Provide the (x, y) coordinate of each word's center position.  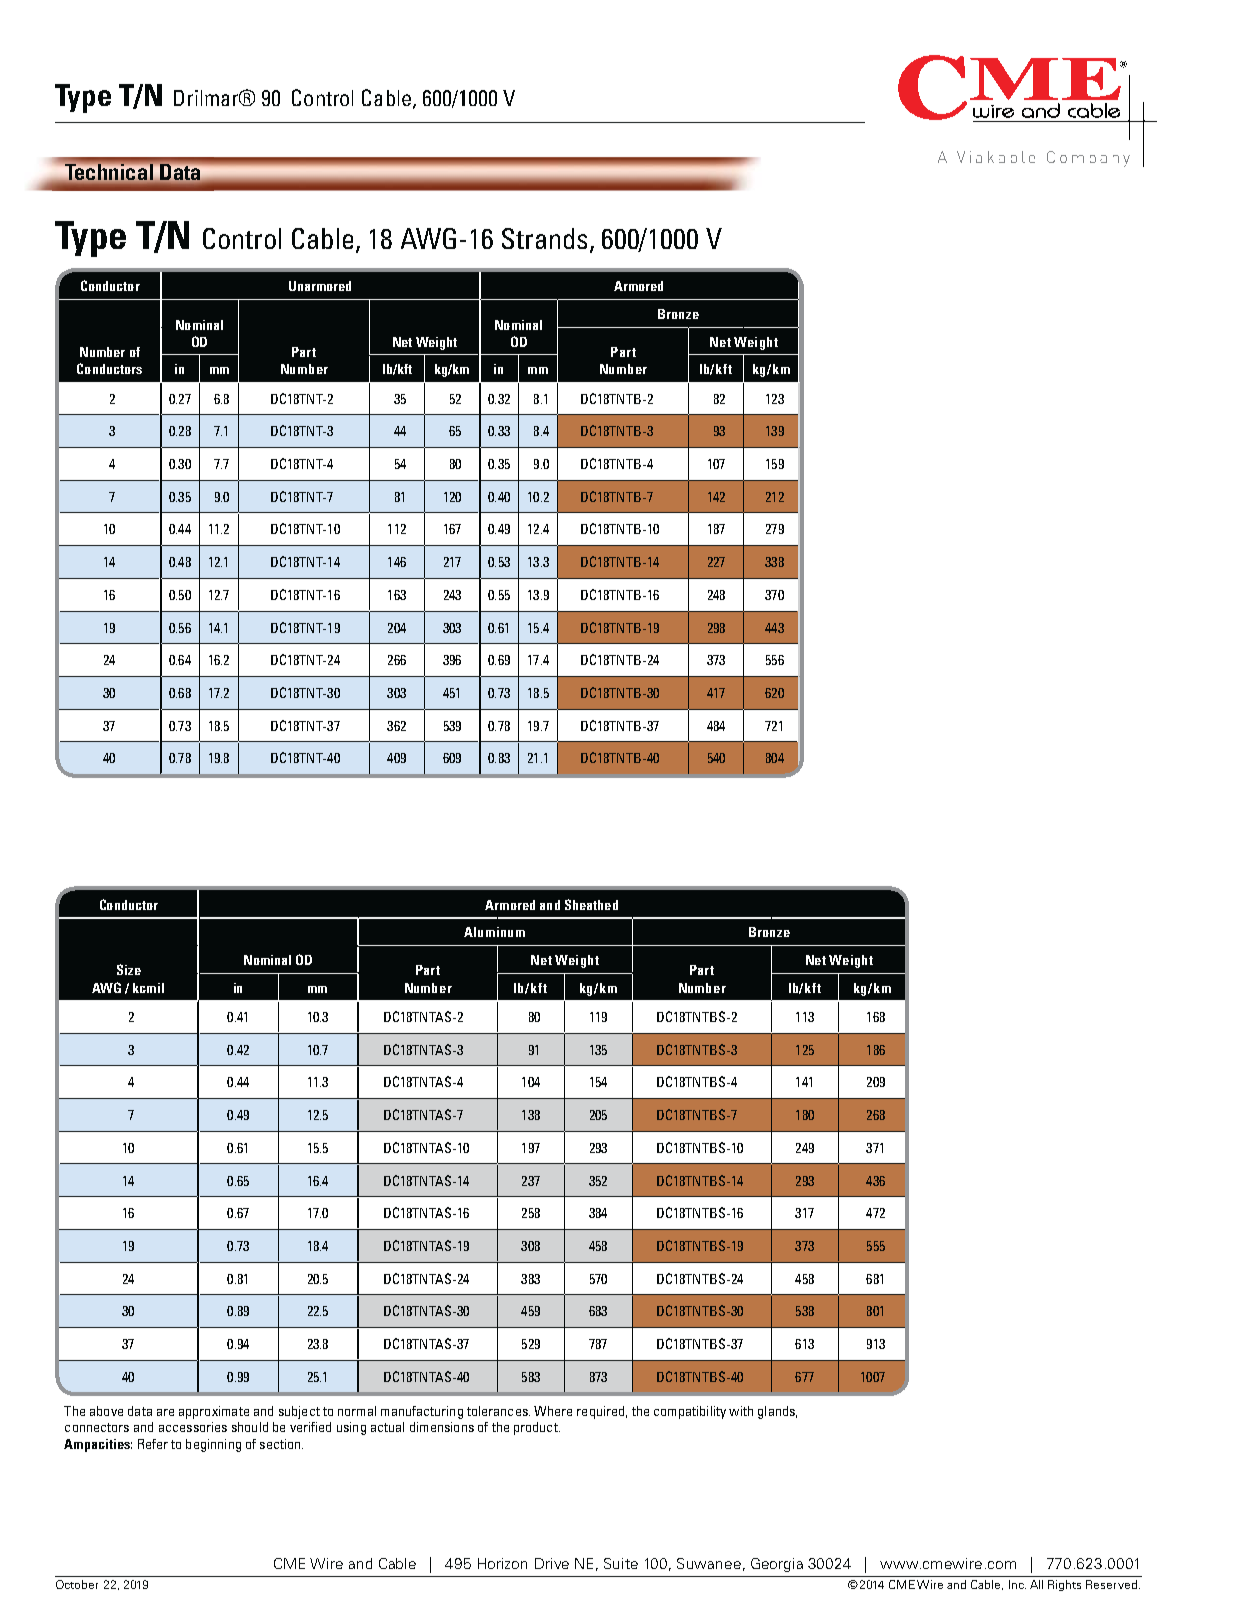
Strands (546, 240)
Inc (1017, 1584)
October (77, 1584)
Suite (621, 1563)
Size (129, 969)
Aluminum (494, 932)
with (741, 1411)
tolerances (498, 1411)
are (165, 1412)
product (537, 1428)
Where (553, 1411)
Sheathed (591, 904)
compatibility (690, 1412)
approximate (214, 1412)
